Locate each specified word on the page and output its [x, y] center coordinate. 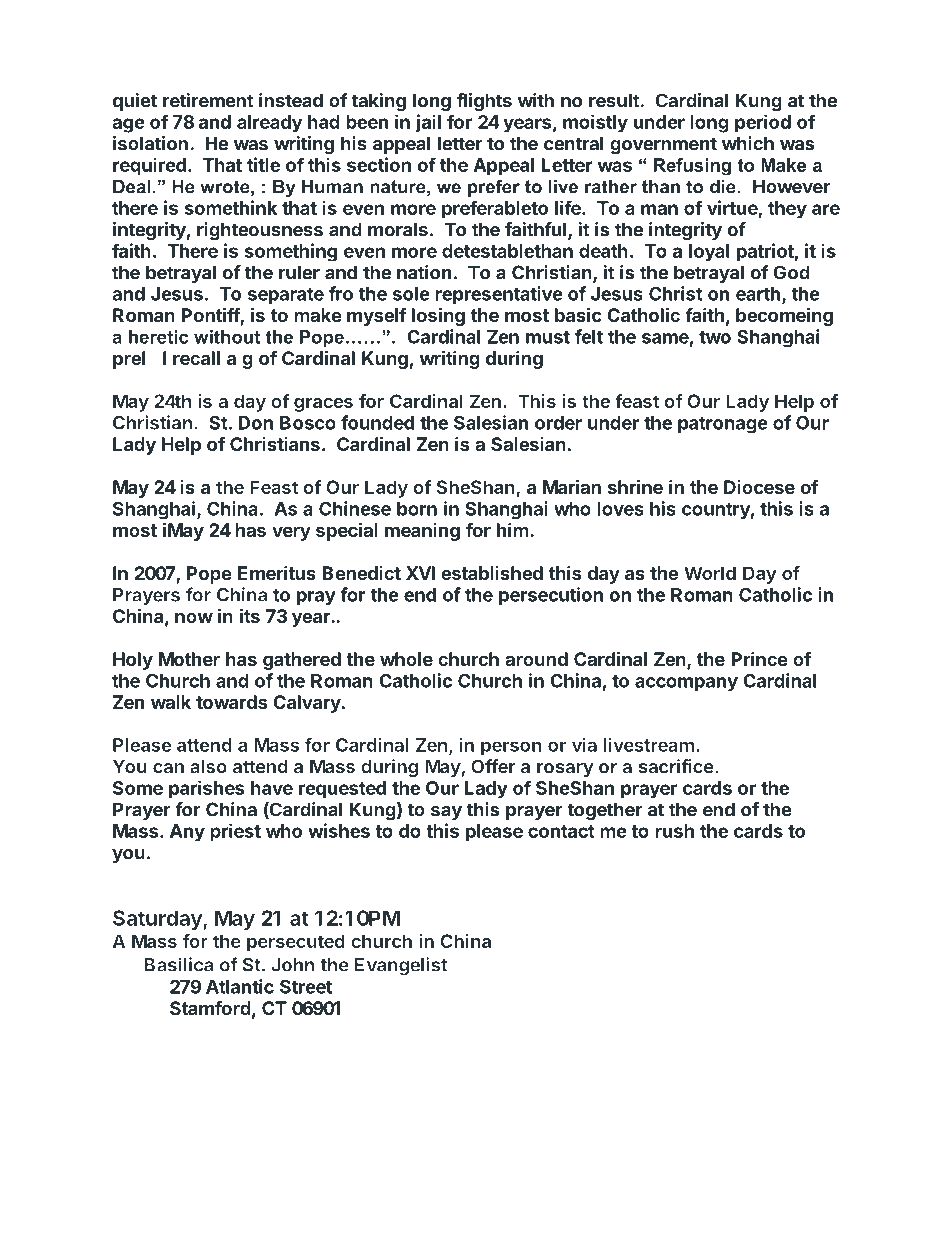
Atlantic [240, 986]
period [763, 123]
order [558, 423]
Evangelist [401, 966]
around [536, 659]
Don [255, 423]
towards [231, 702]
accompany [686, 684]
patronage [723, 425]
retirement [208, 100]
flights [484, 102]
